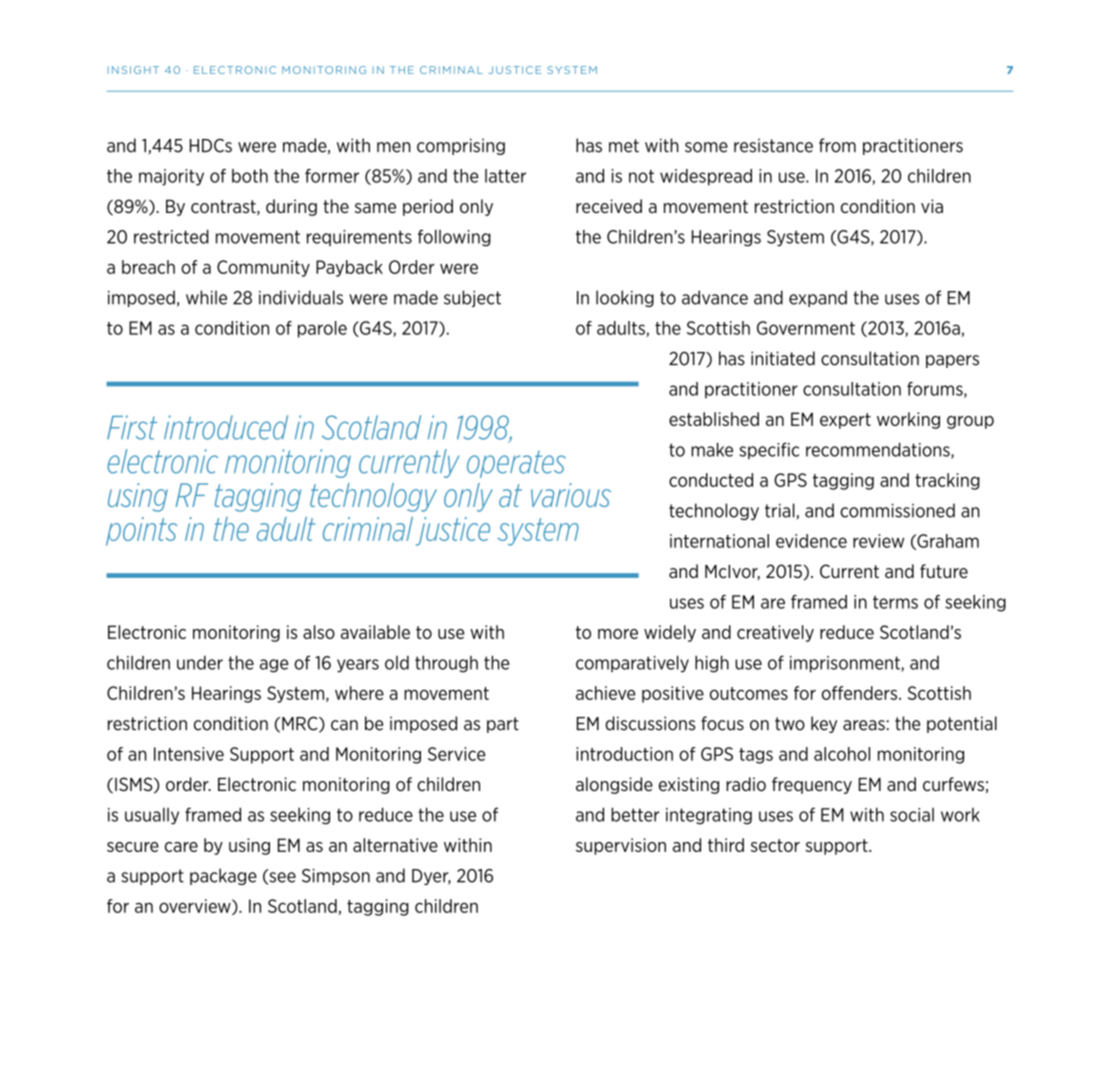 This image has height=1066, width=1120. Describe the element at coordinates (837, 145) in the image. I see `from` at that location.
